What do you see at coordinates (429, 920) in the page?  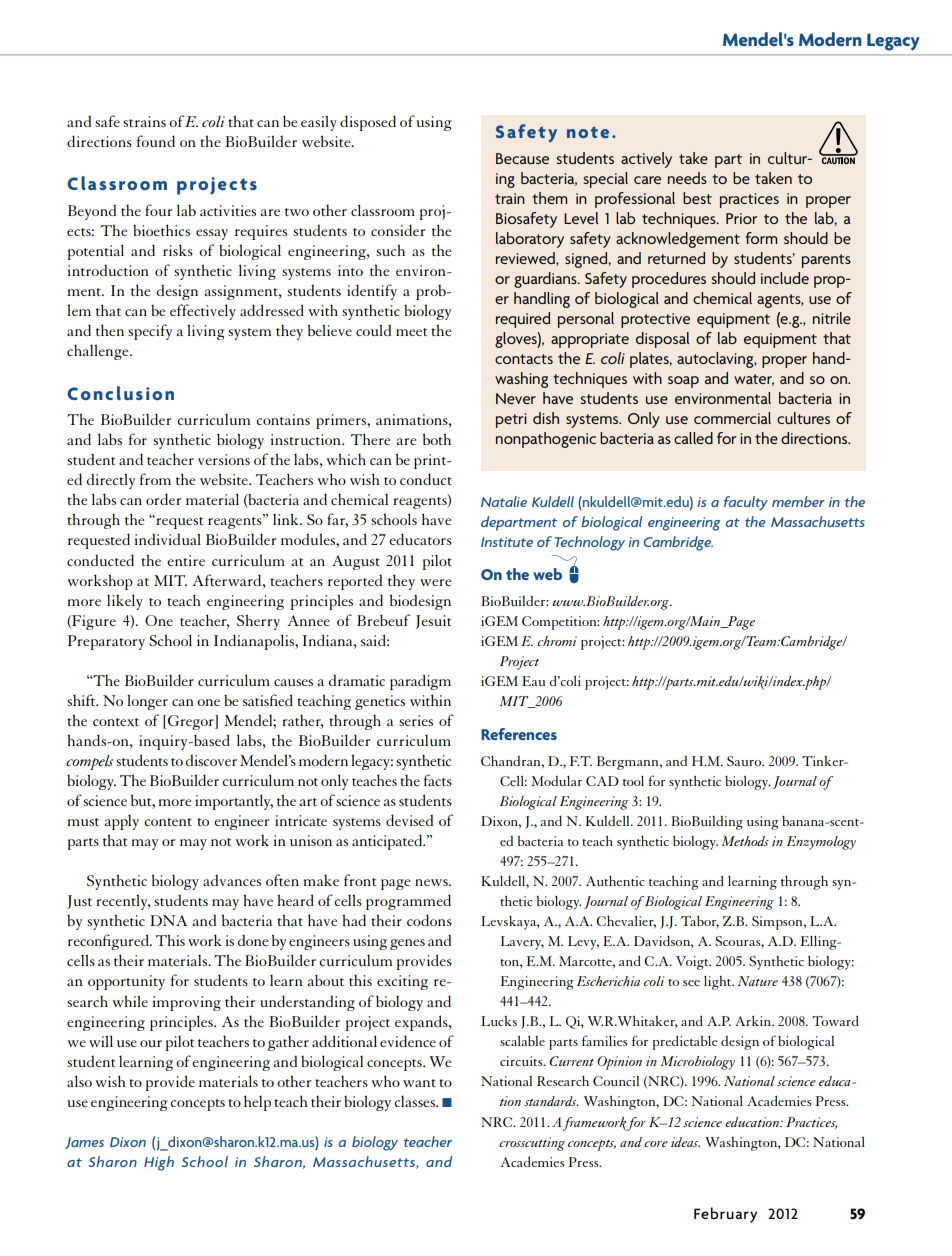 I see `codons` at bounding box center [429, 920].
